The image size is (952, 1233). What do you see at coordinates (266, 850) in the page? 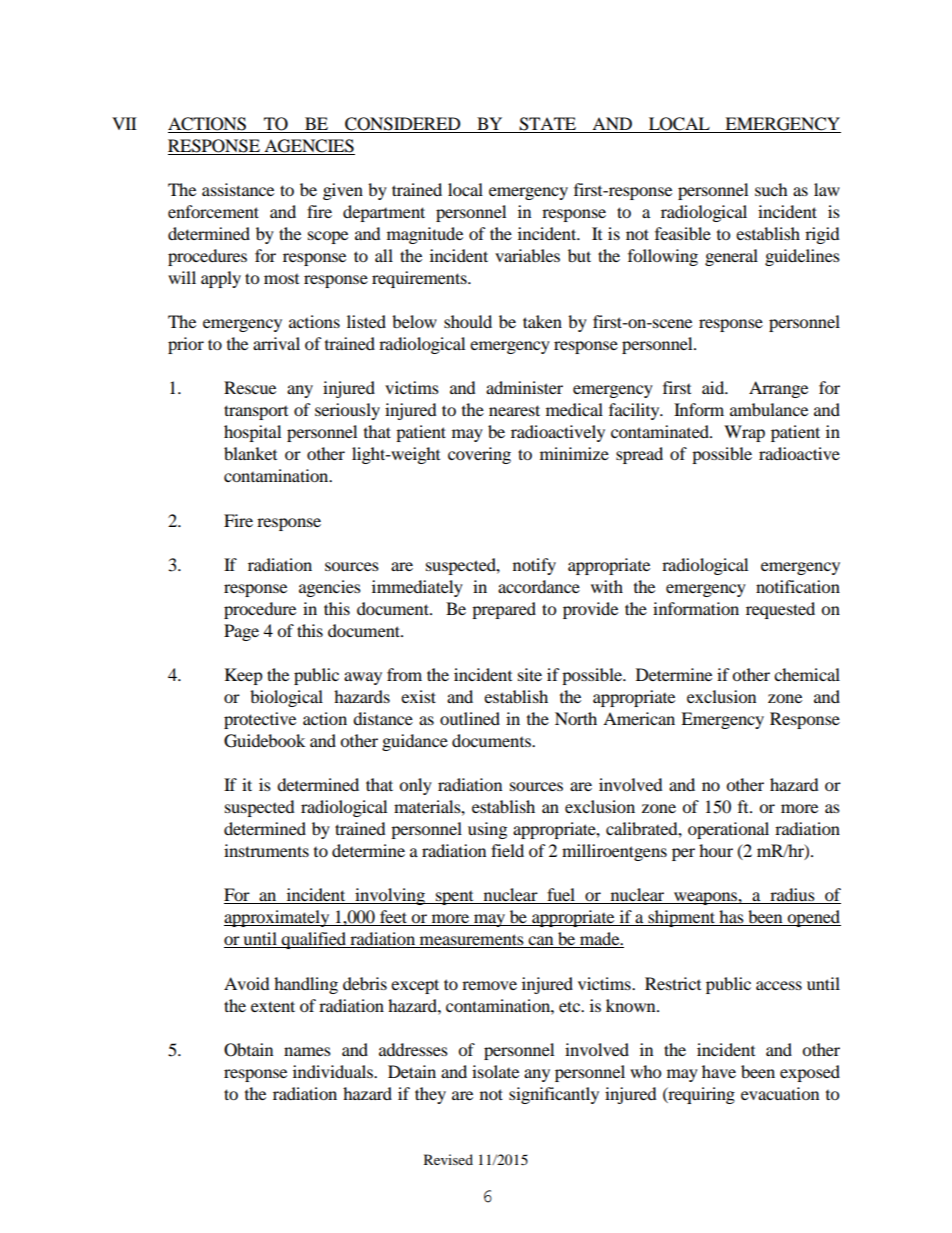
I see `instruments` at bounding box center [266, 850].
